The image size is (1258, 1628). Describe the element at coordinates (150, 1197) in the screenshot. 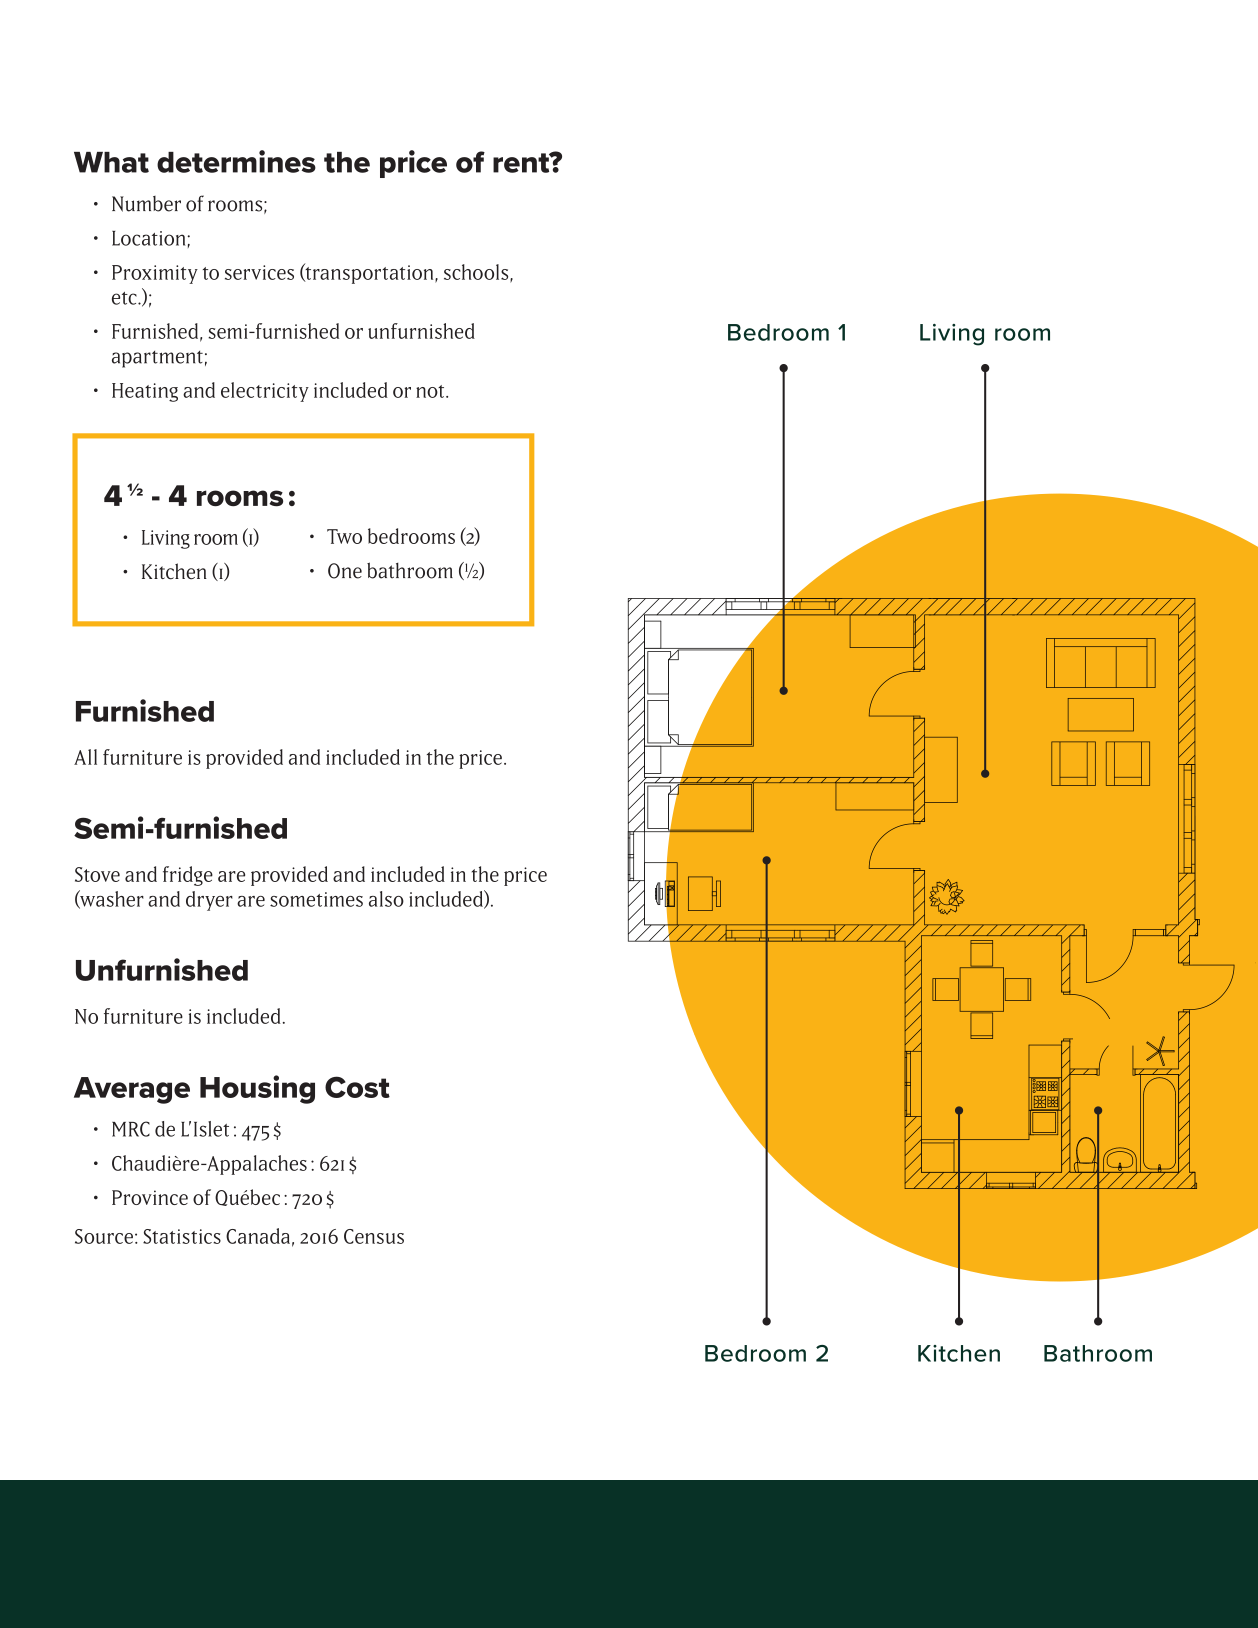

I see `Province` at that location.
